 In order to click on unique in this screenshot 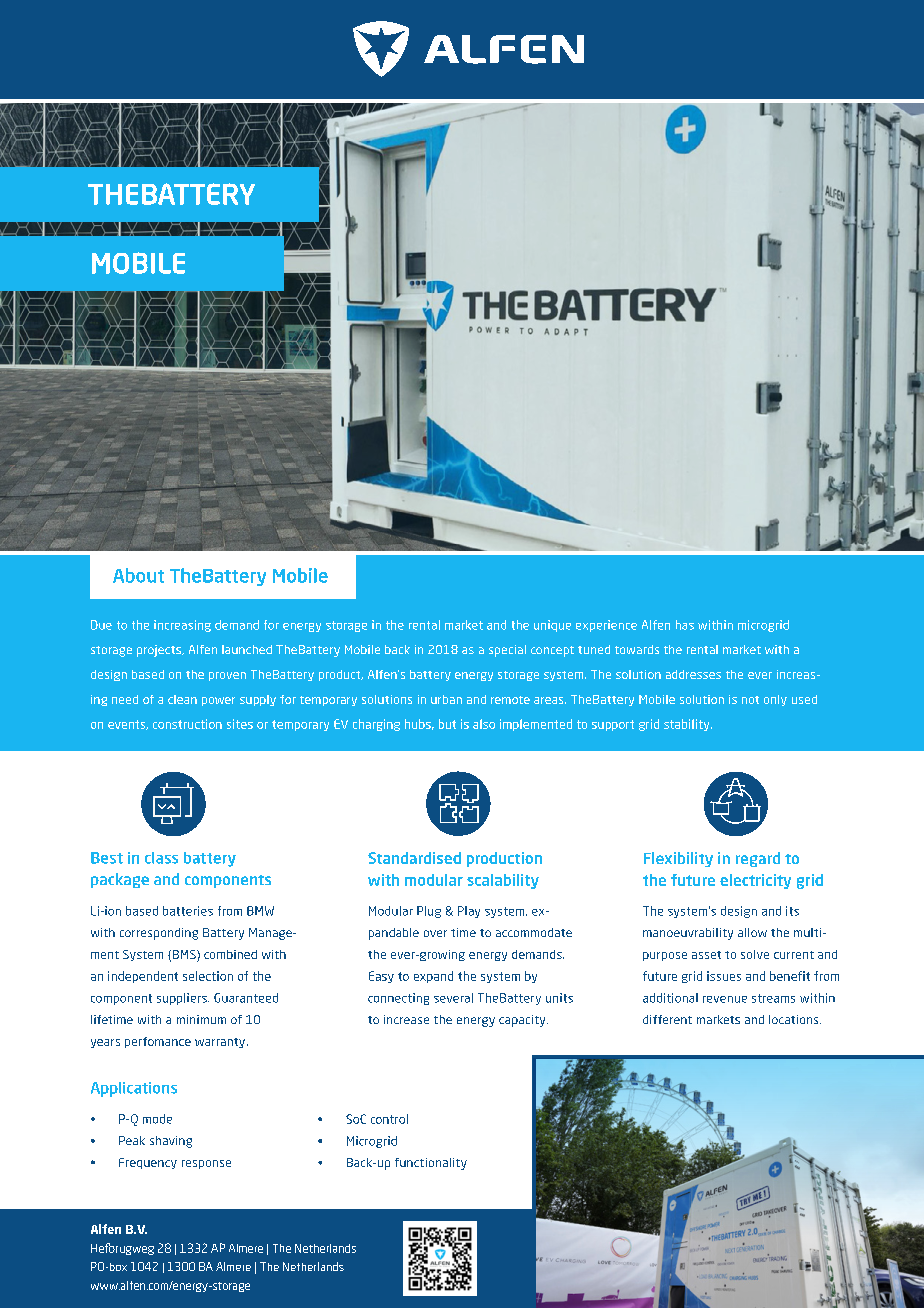, I will do `click(552, 626)`.
